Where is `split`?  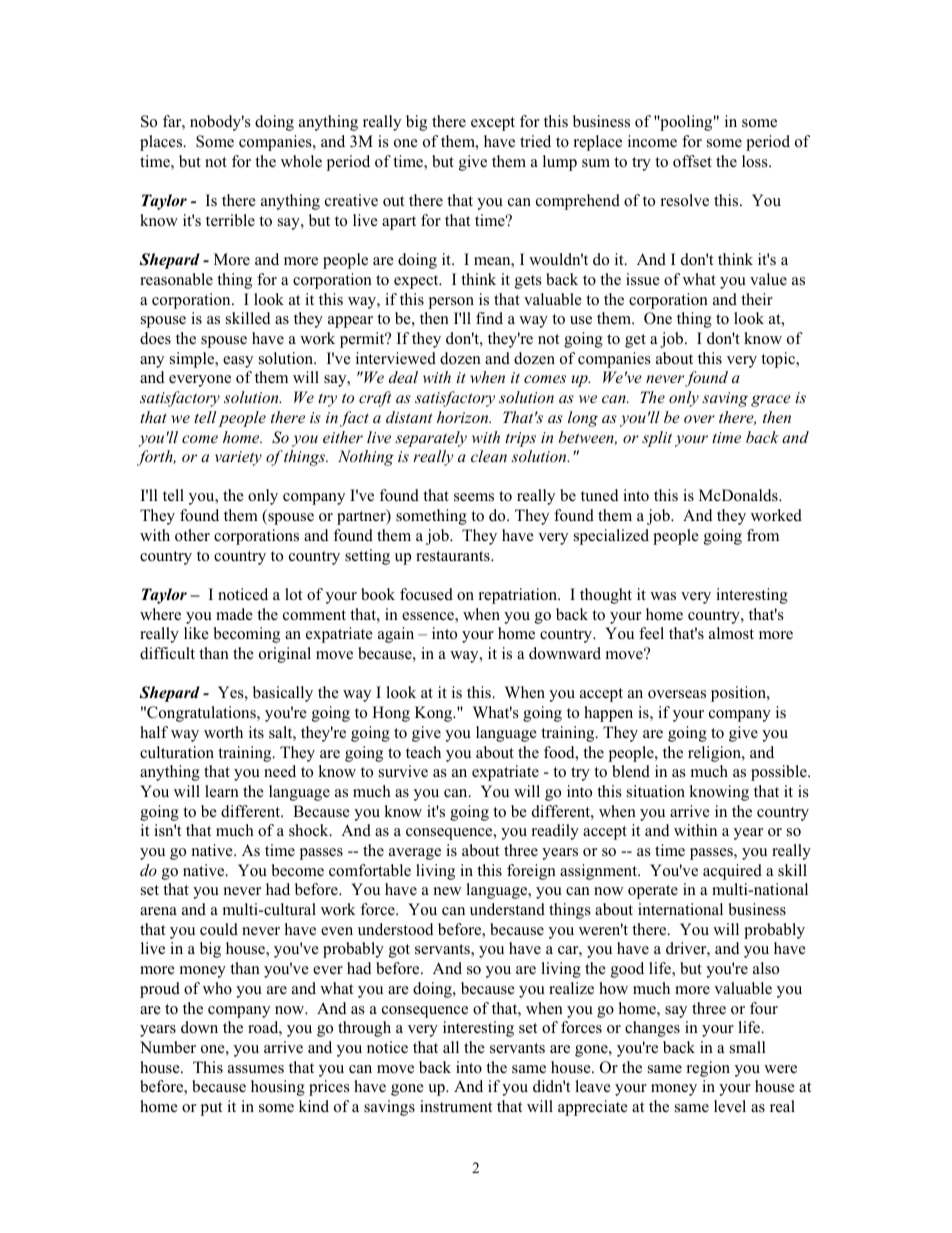
split is located at coordinates (657, 439).
